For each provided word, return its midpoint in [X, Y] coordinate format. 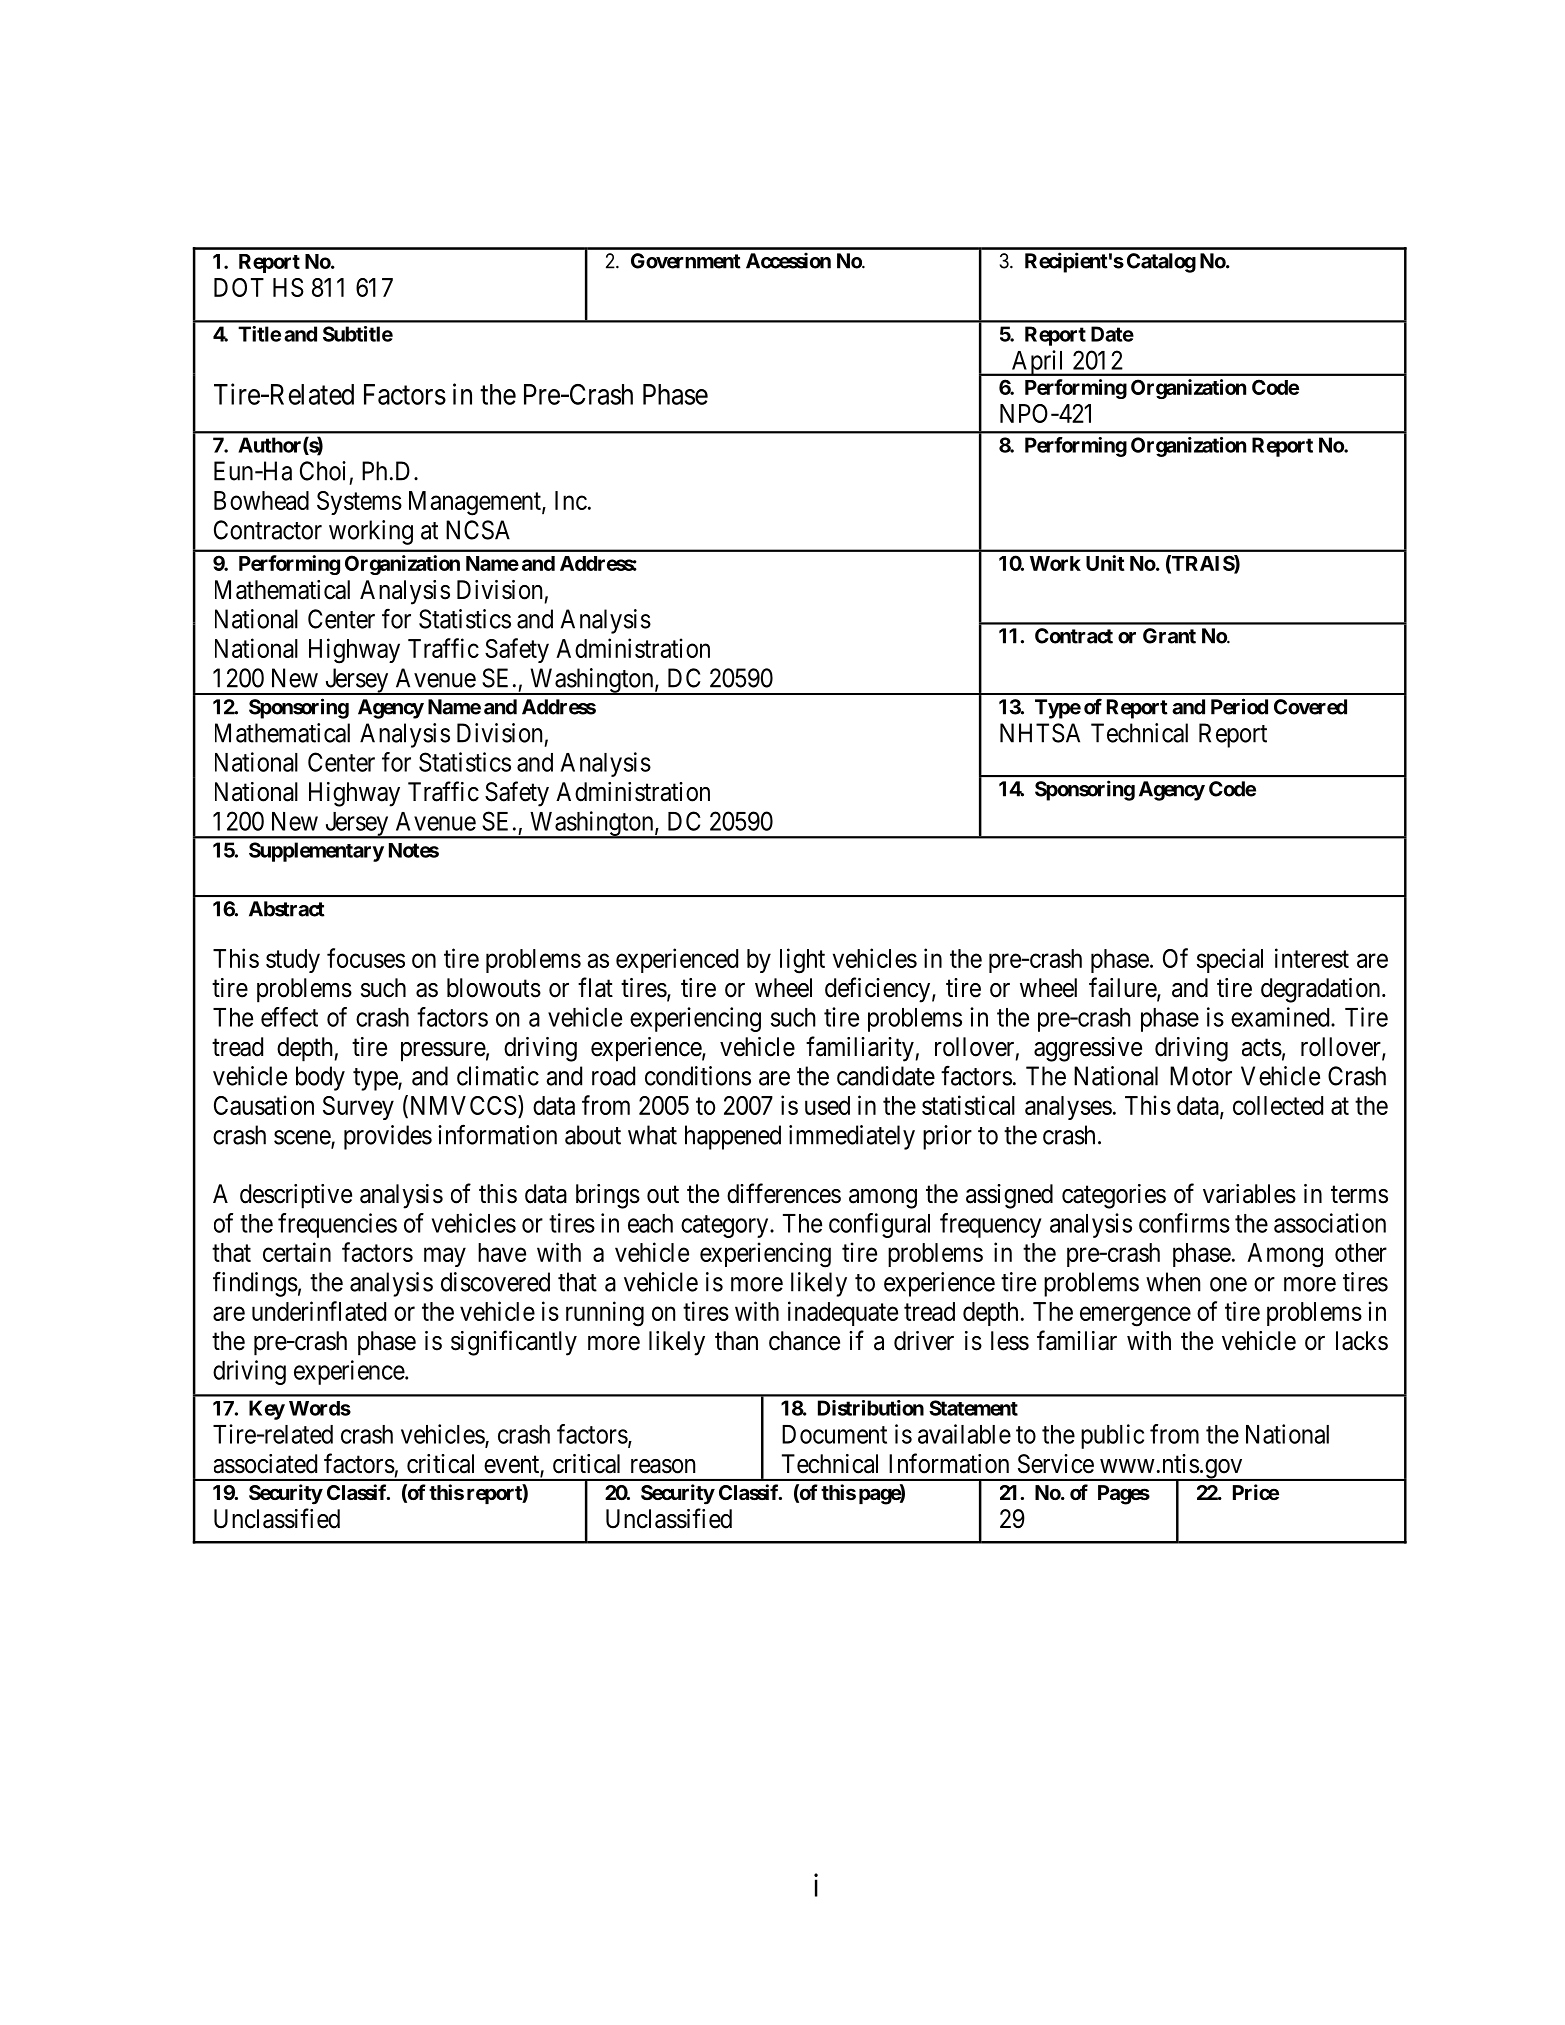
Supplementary [316, 852]
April [1038, 363]
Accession [788, 260]
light [802, 961]
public [1112, 1436]
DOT [239, 287]
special [1230, 960]
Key [267, 1410]
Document [834, 1434]
